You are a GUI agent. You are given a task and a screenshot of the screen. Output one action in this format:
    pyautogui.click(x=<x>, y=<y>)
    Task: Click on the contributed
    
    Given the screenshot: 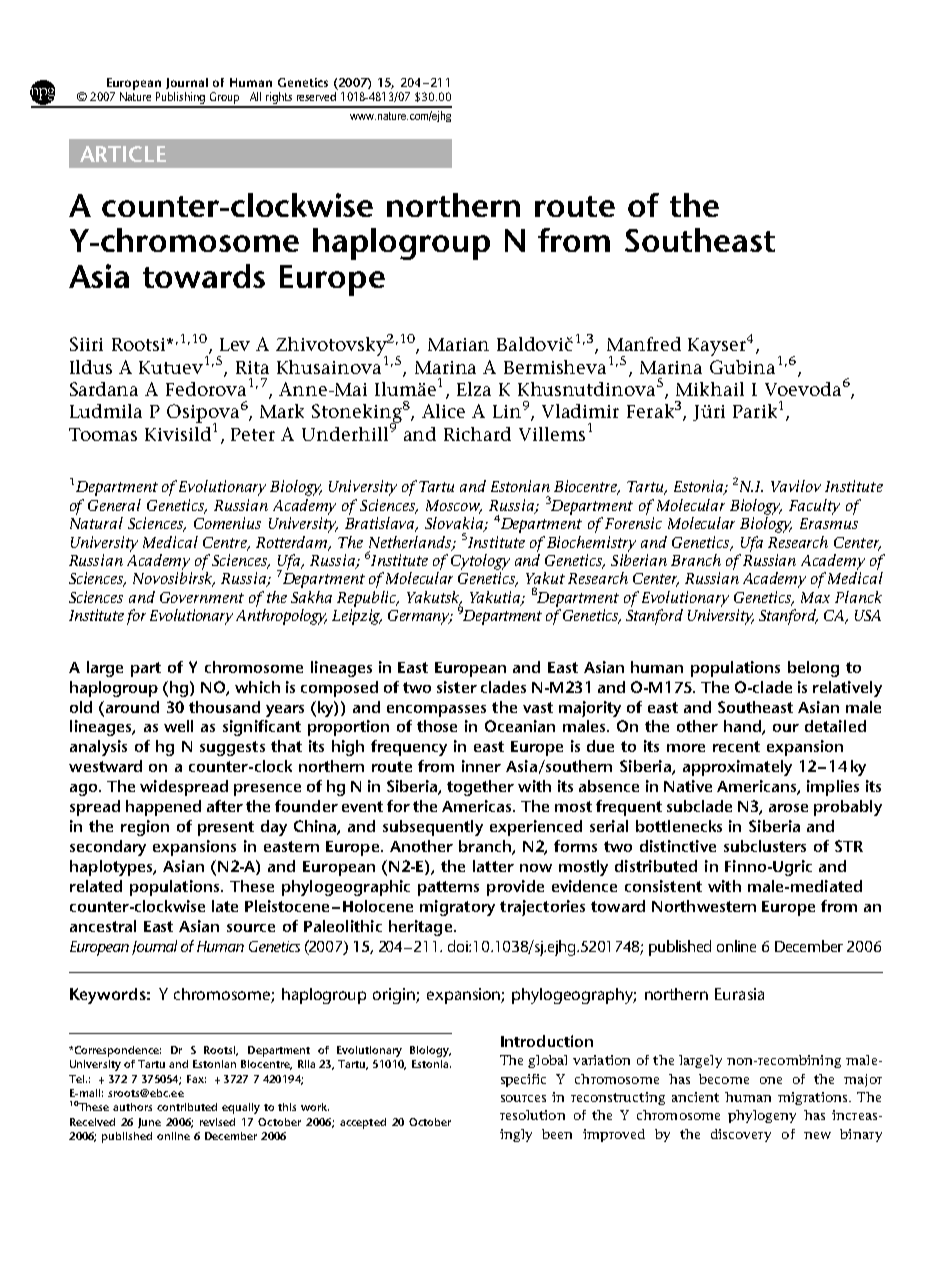 What is the action you would take?
    pyautogui.click(x=187, y=1107)
